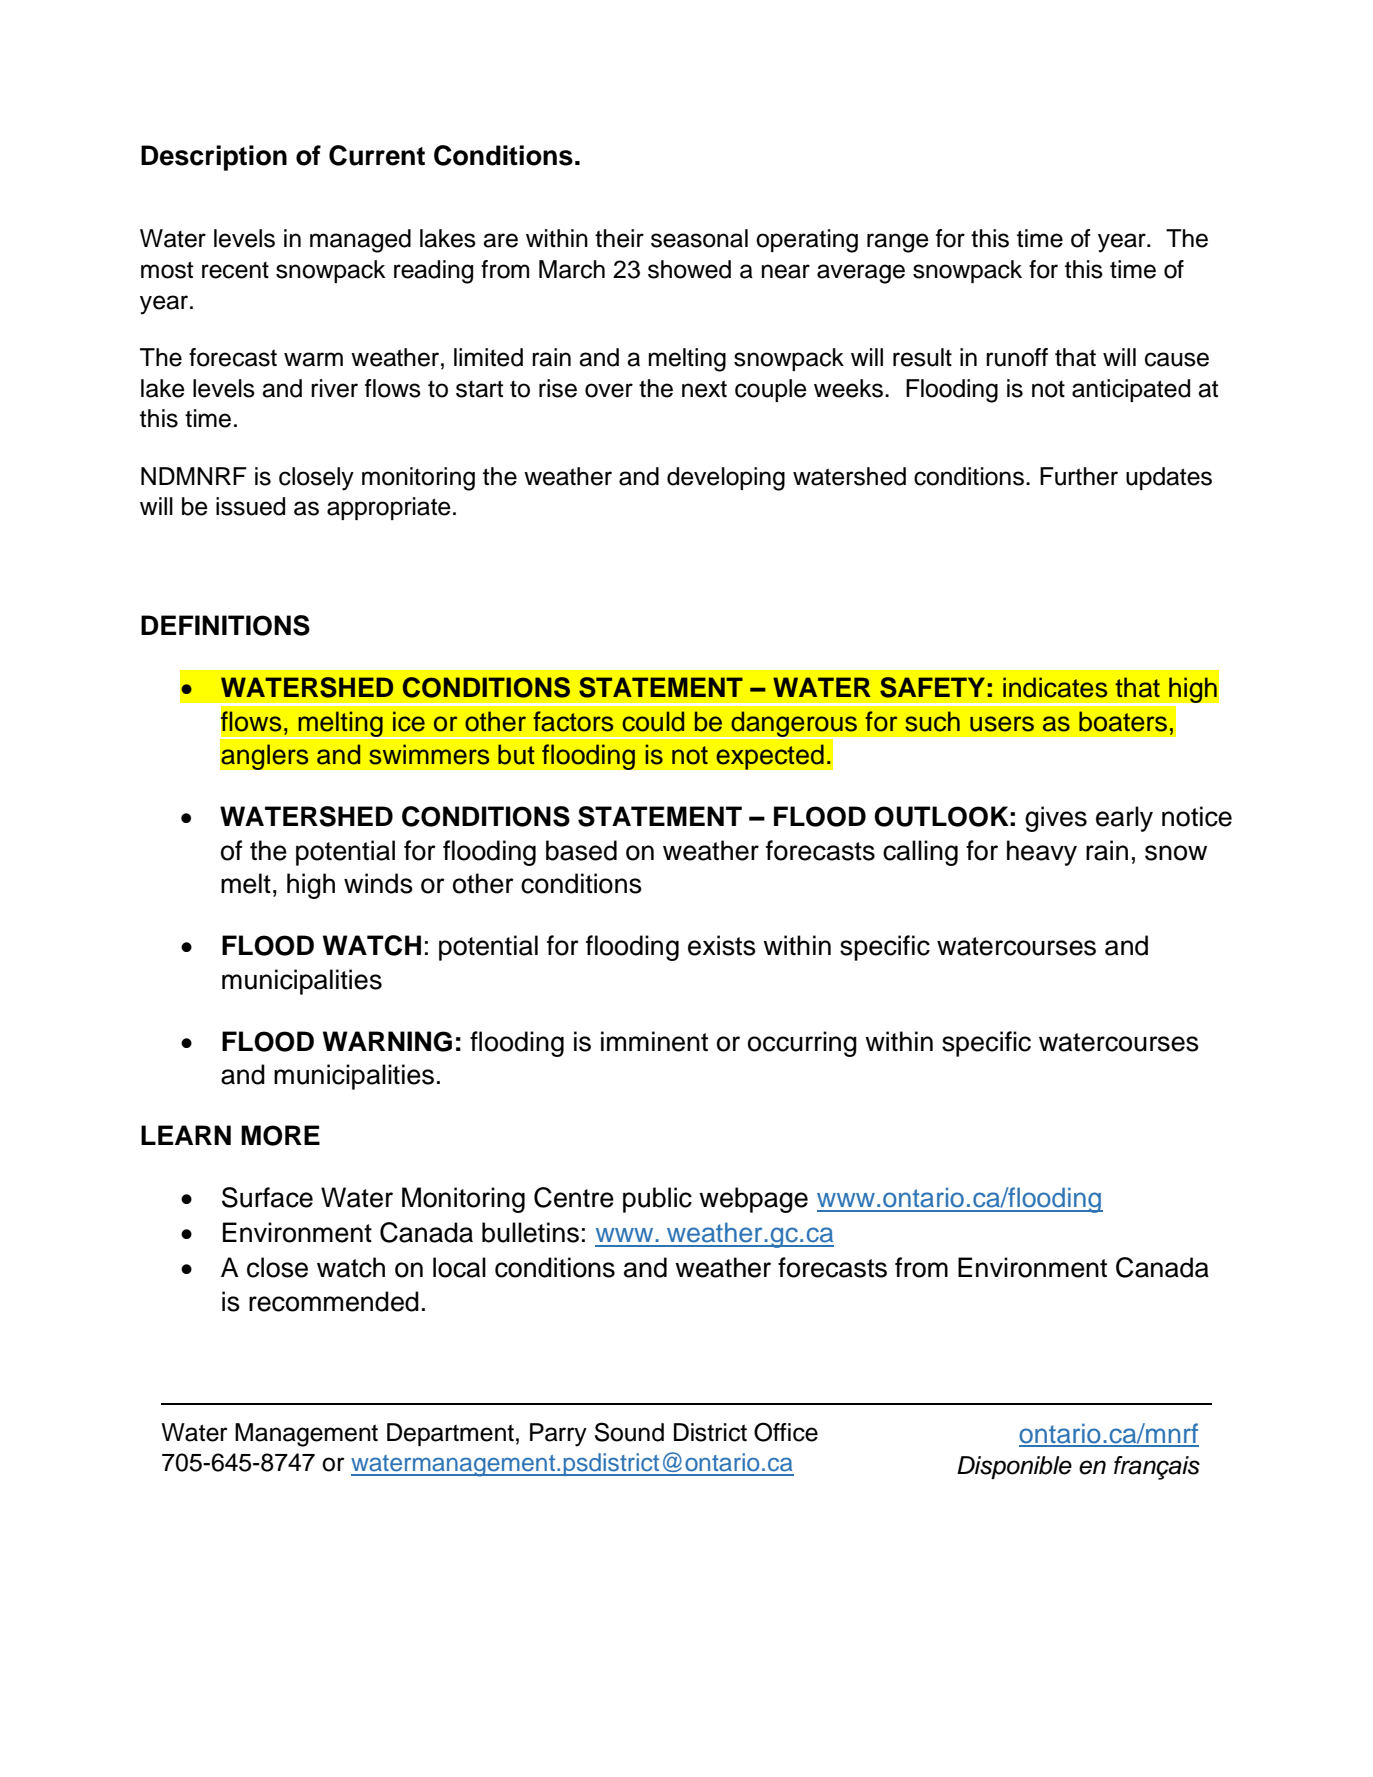  Describe the element at coordinates (726, 479) in the screenshot. I see `developing` at that location.
